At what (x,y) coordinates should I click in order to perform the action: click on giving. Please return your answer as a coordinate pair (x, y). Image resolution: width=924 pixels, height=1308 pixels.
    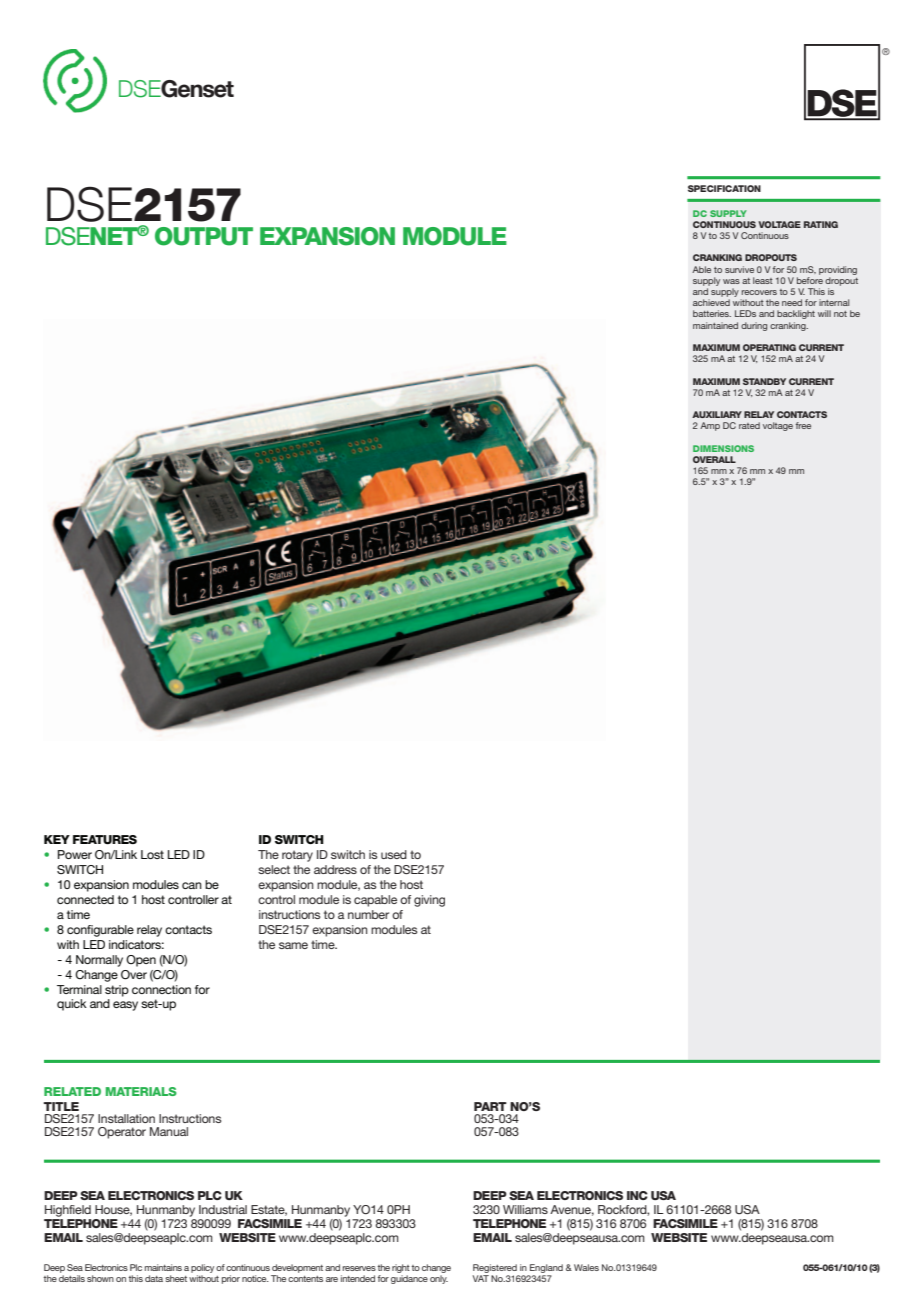
    Looking at the image, I should click on (429, 901).
